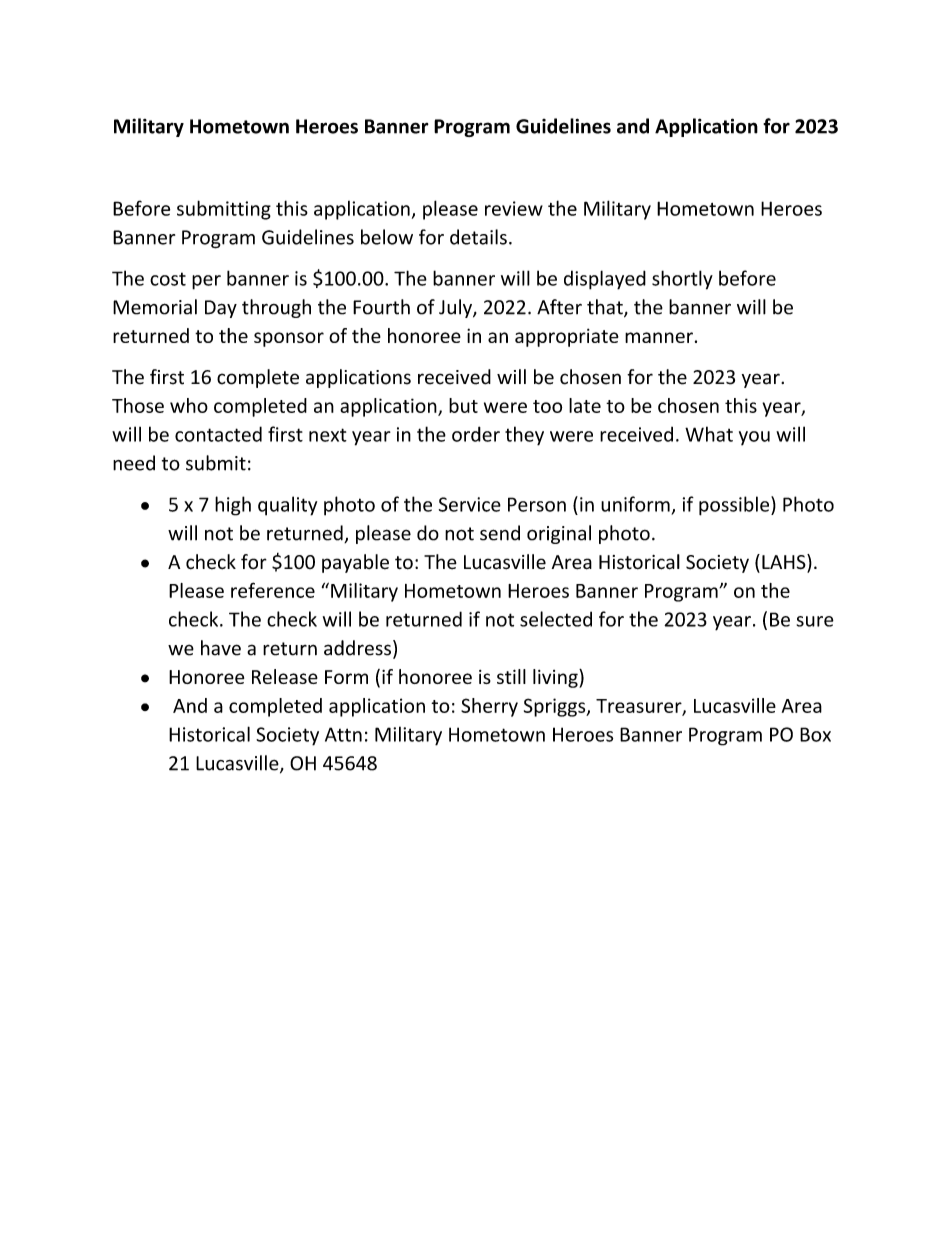 The width and height of the page is (952, 1233). What do you see at coordinates (168, 279) in the page?
I see `cost` at bounding box center [168, 279].
